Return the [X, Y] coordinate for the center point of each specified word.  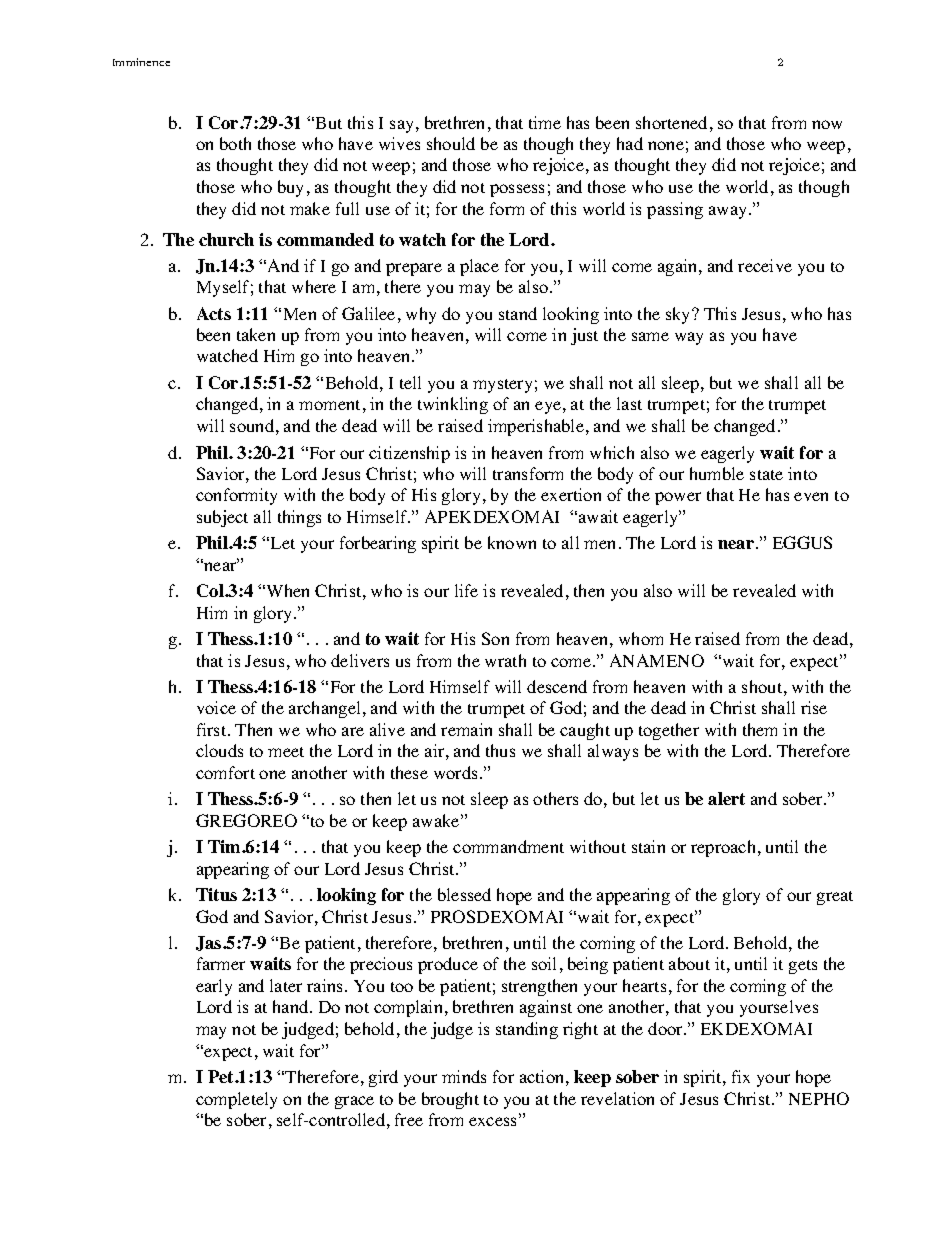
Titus [216, 894]
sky [679, 315]
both [235, 143]
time [545, 122]
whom [641, 638]
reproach [725, 848]
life [466, 590]
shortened [671, 122]
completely [236, 1100]
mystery [502, 386]
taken [256, 334]
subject [222, 518]
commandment [508, 846]
